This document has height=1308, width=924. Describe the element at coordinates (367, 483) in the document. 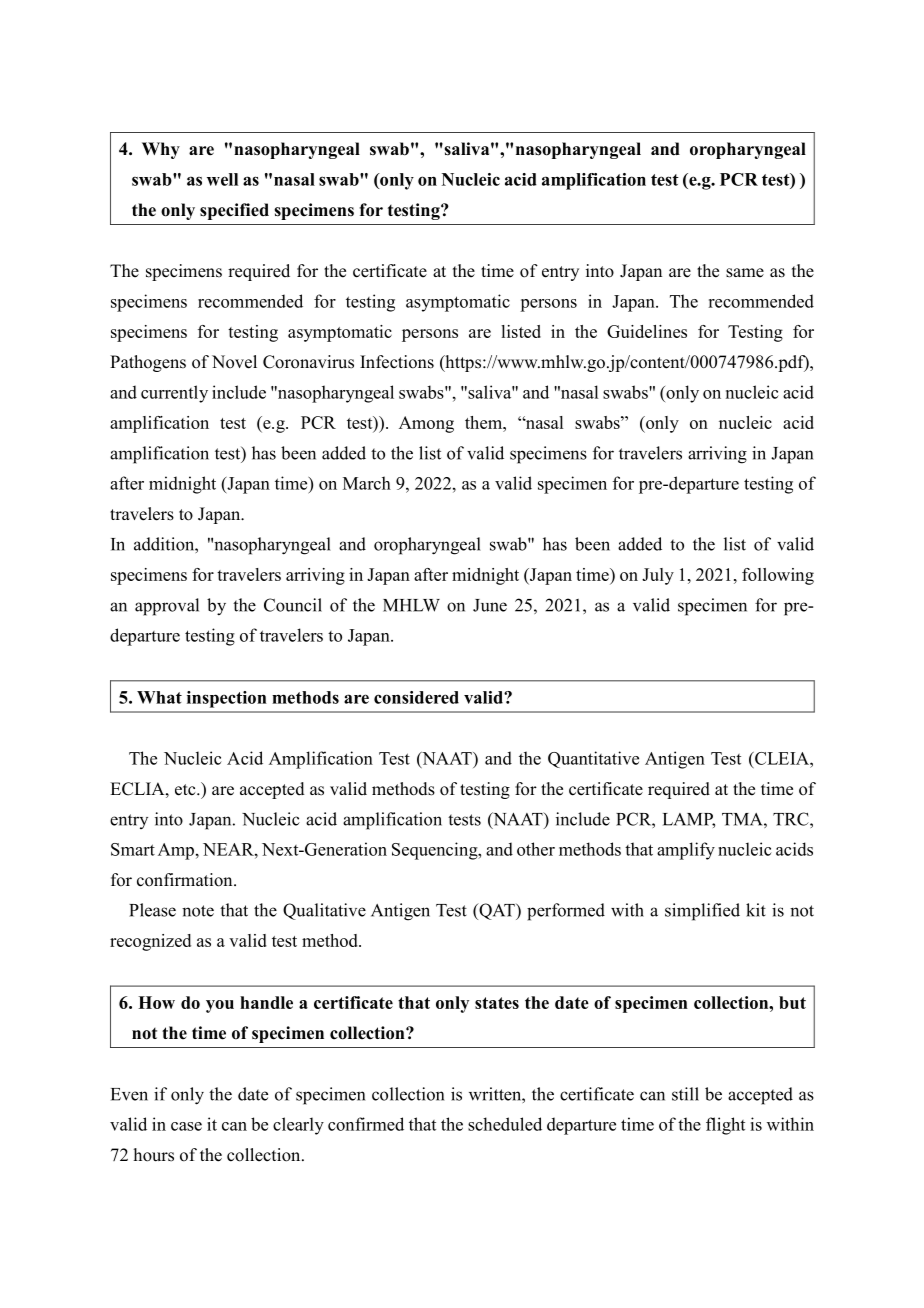

I see `March` at that location.
